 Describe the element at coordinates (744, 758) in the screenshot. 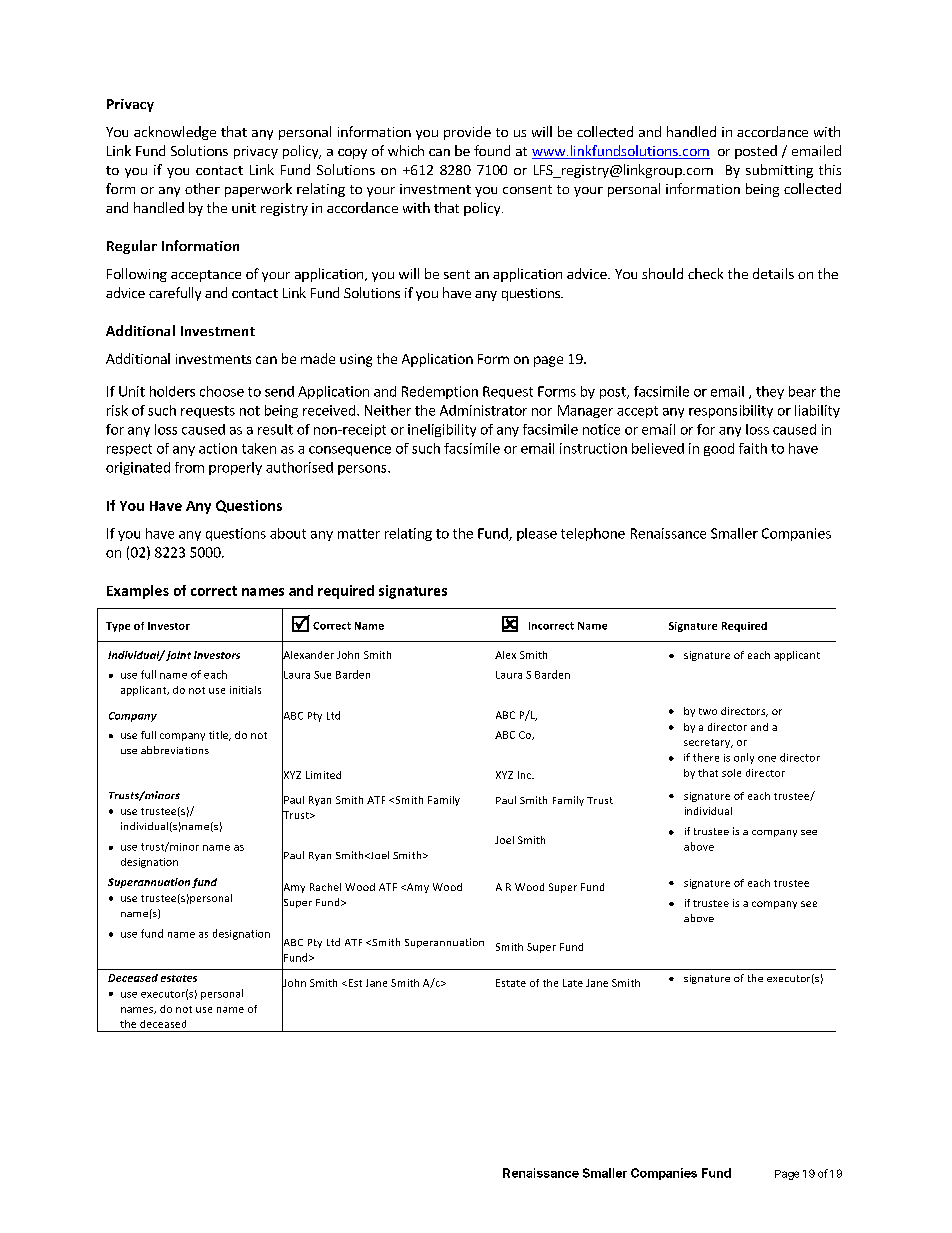

I see `only` at that location.
